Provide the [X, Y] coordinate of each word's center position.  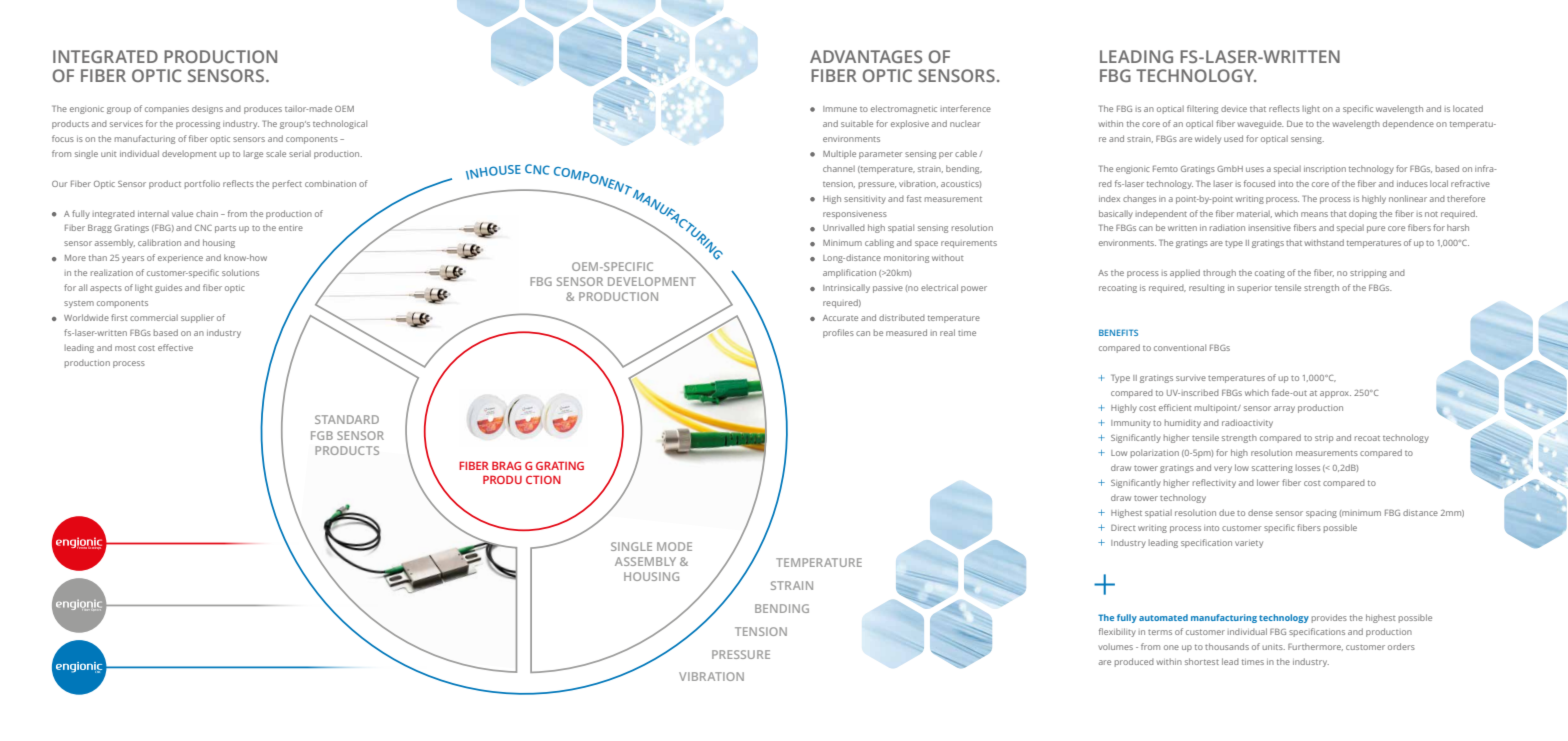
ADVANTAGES [866, 56]
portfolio [202, 184]
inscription [1325, 170]
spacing [1321, 514]
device [1234, 108]
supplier [197, 318]
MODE [674, 546]
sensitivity [865, 200]
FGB [322, 435]
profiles [838, 333]
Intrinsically [846, 288]
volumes [1115, 646]
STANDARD [347, 419]
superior [1254, 289]
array [1284, 409]
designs [207, 110]
